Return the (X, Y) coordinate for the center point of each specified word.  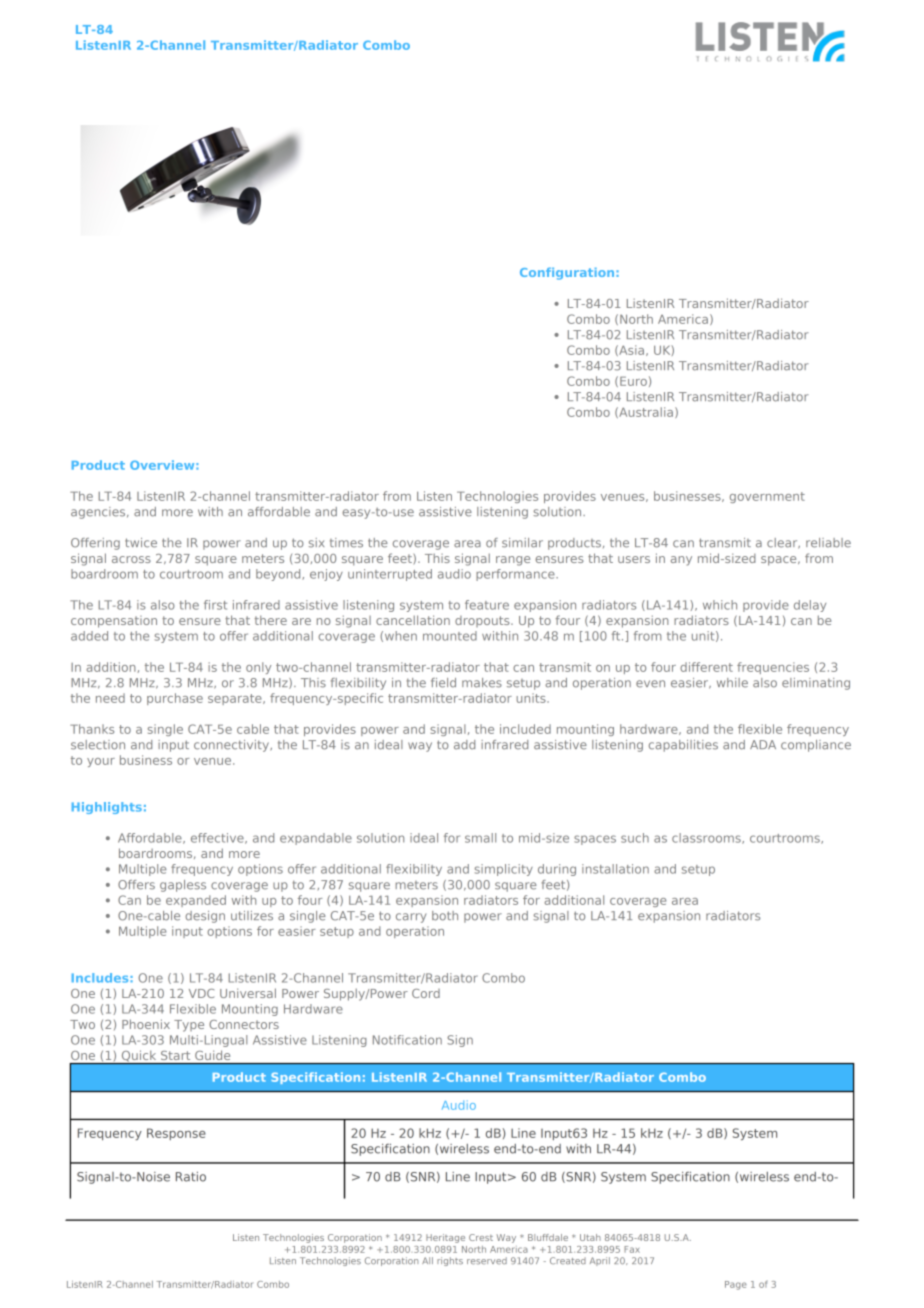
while (732, 683)
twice (141, 543)
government (767, 497)
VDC (201, 993)
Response (176, 1134)
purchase (175, 699)
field (443, 683)
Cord (426, 993)
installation (615, 869)
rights (450, 1261)
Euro (633, 381)
